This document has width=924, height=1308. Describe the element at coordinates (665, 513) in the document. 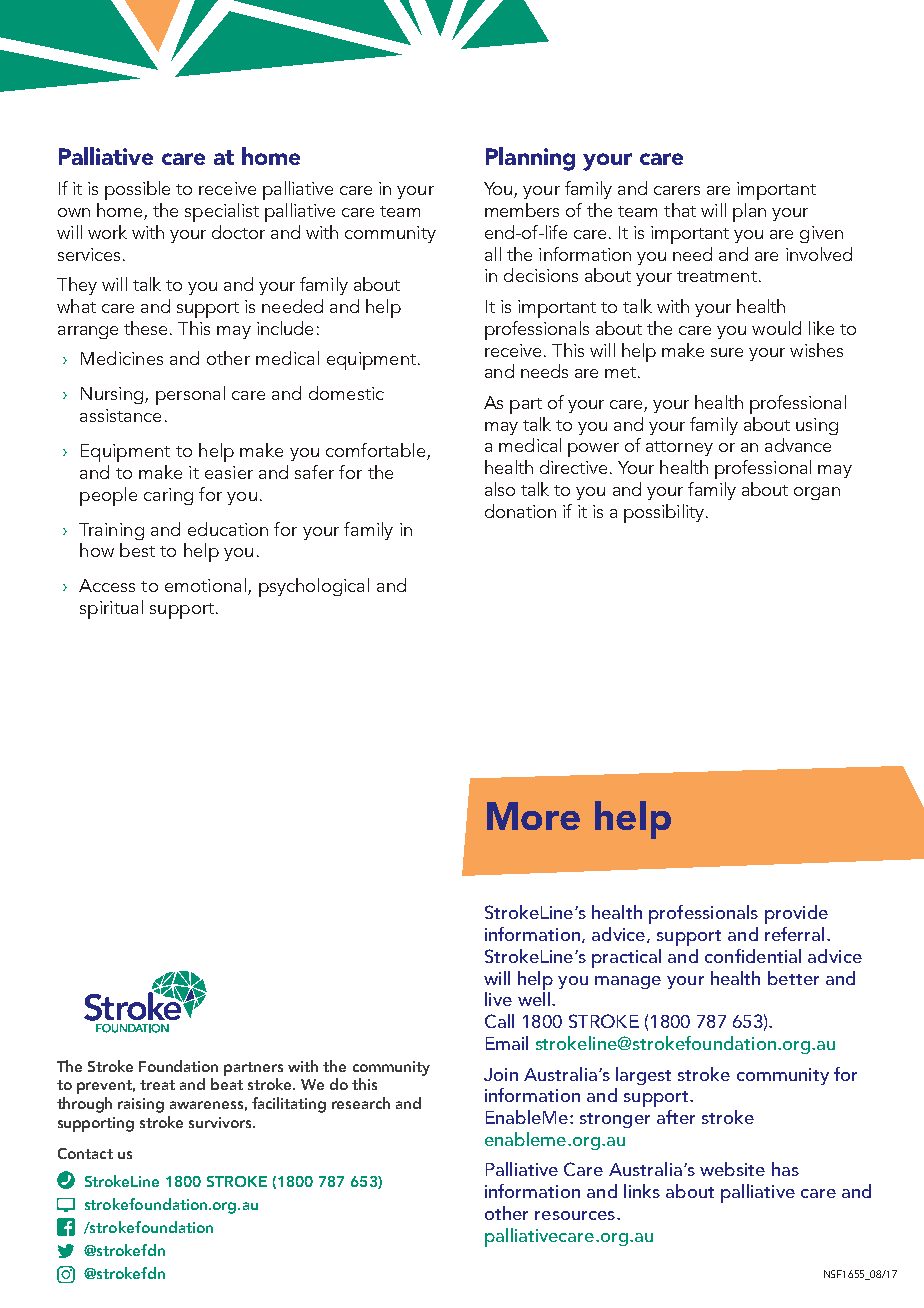

I see `possibility` at that location.
